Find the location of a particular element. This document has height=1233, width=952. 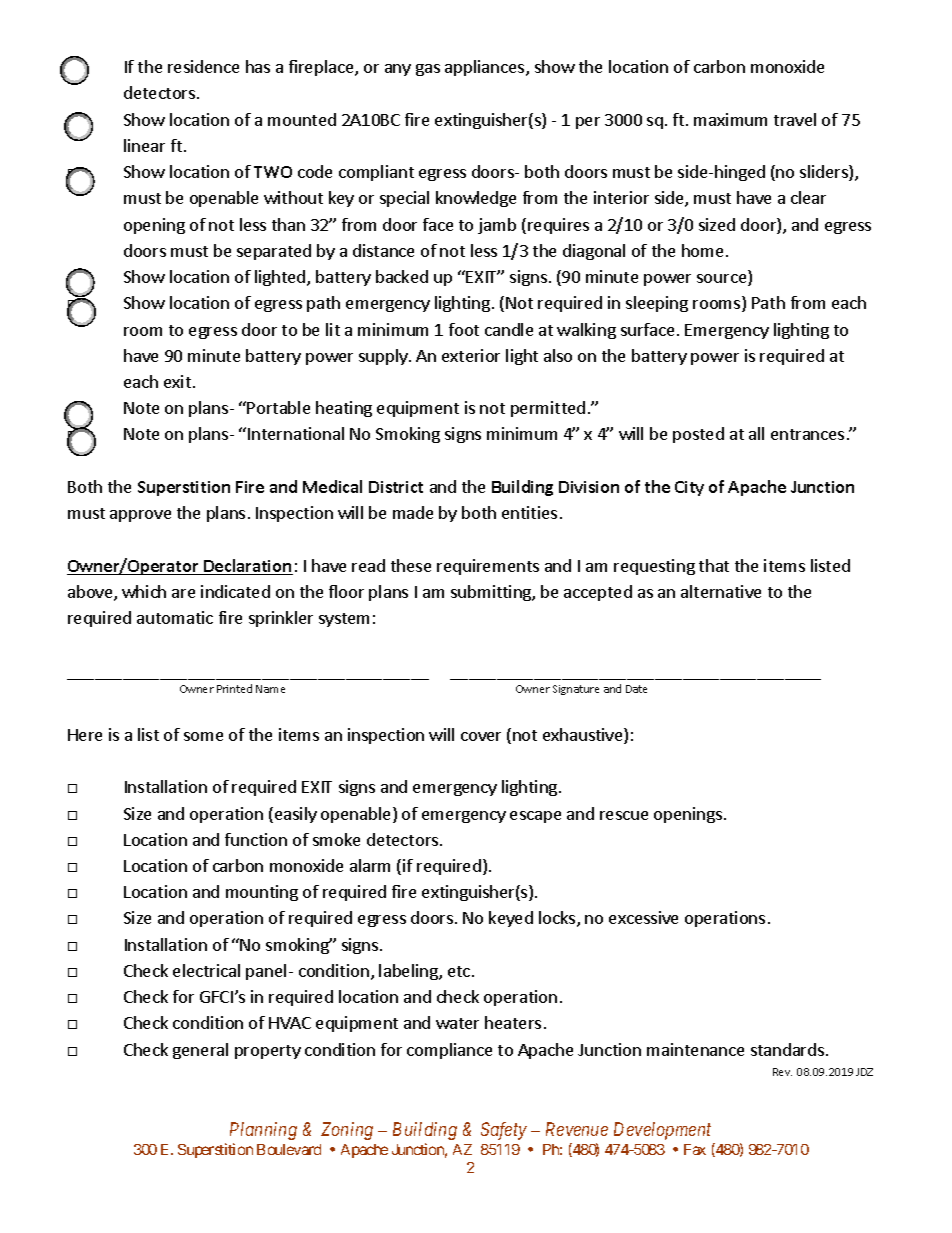

maximum is located at coordinates (730, 119).
